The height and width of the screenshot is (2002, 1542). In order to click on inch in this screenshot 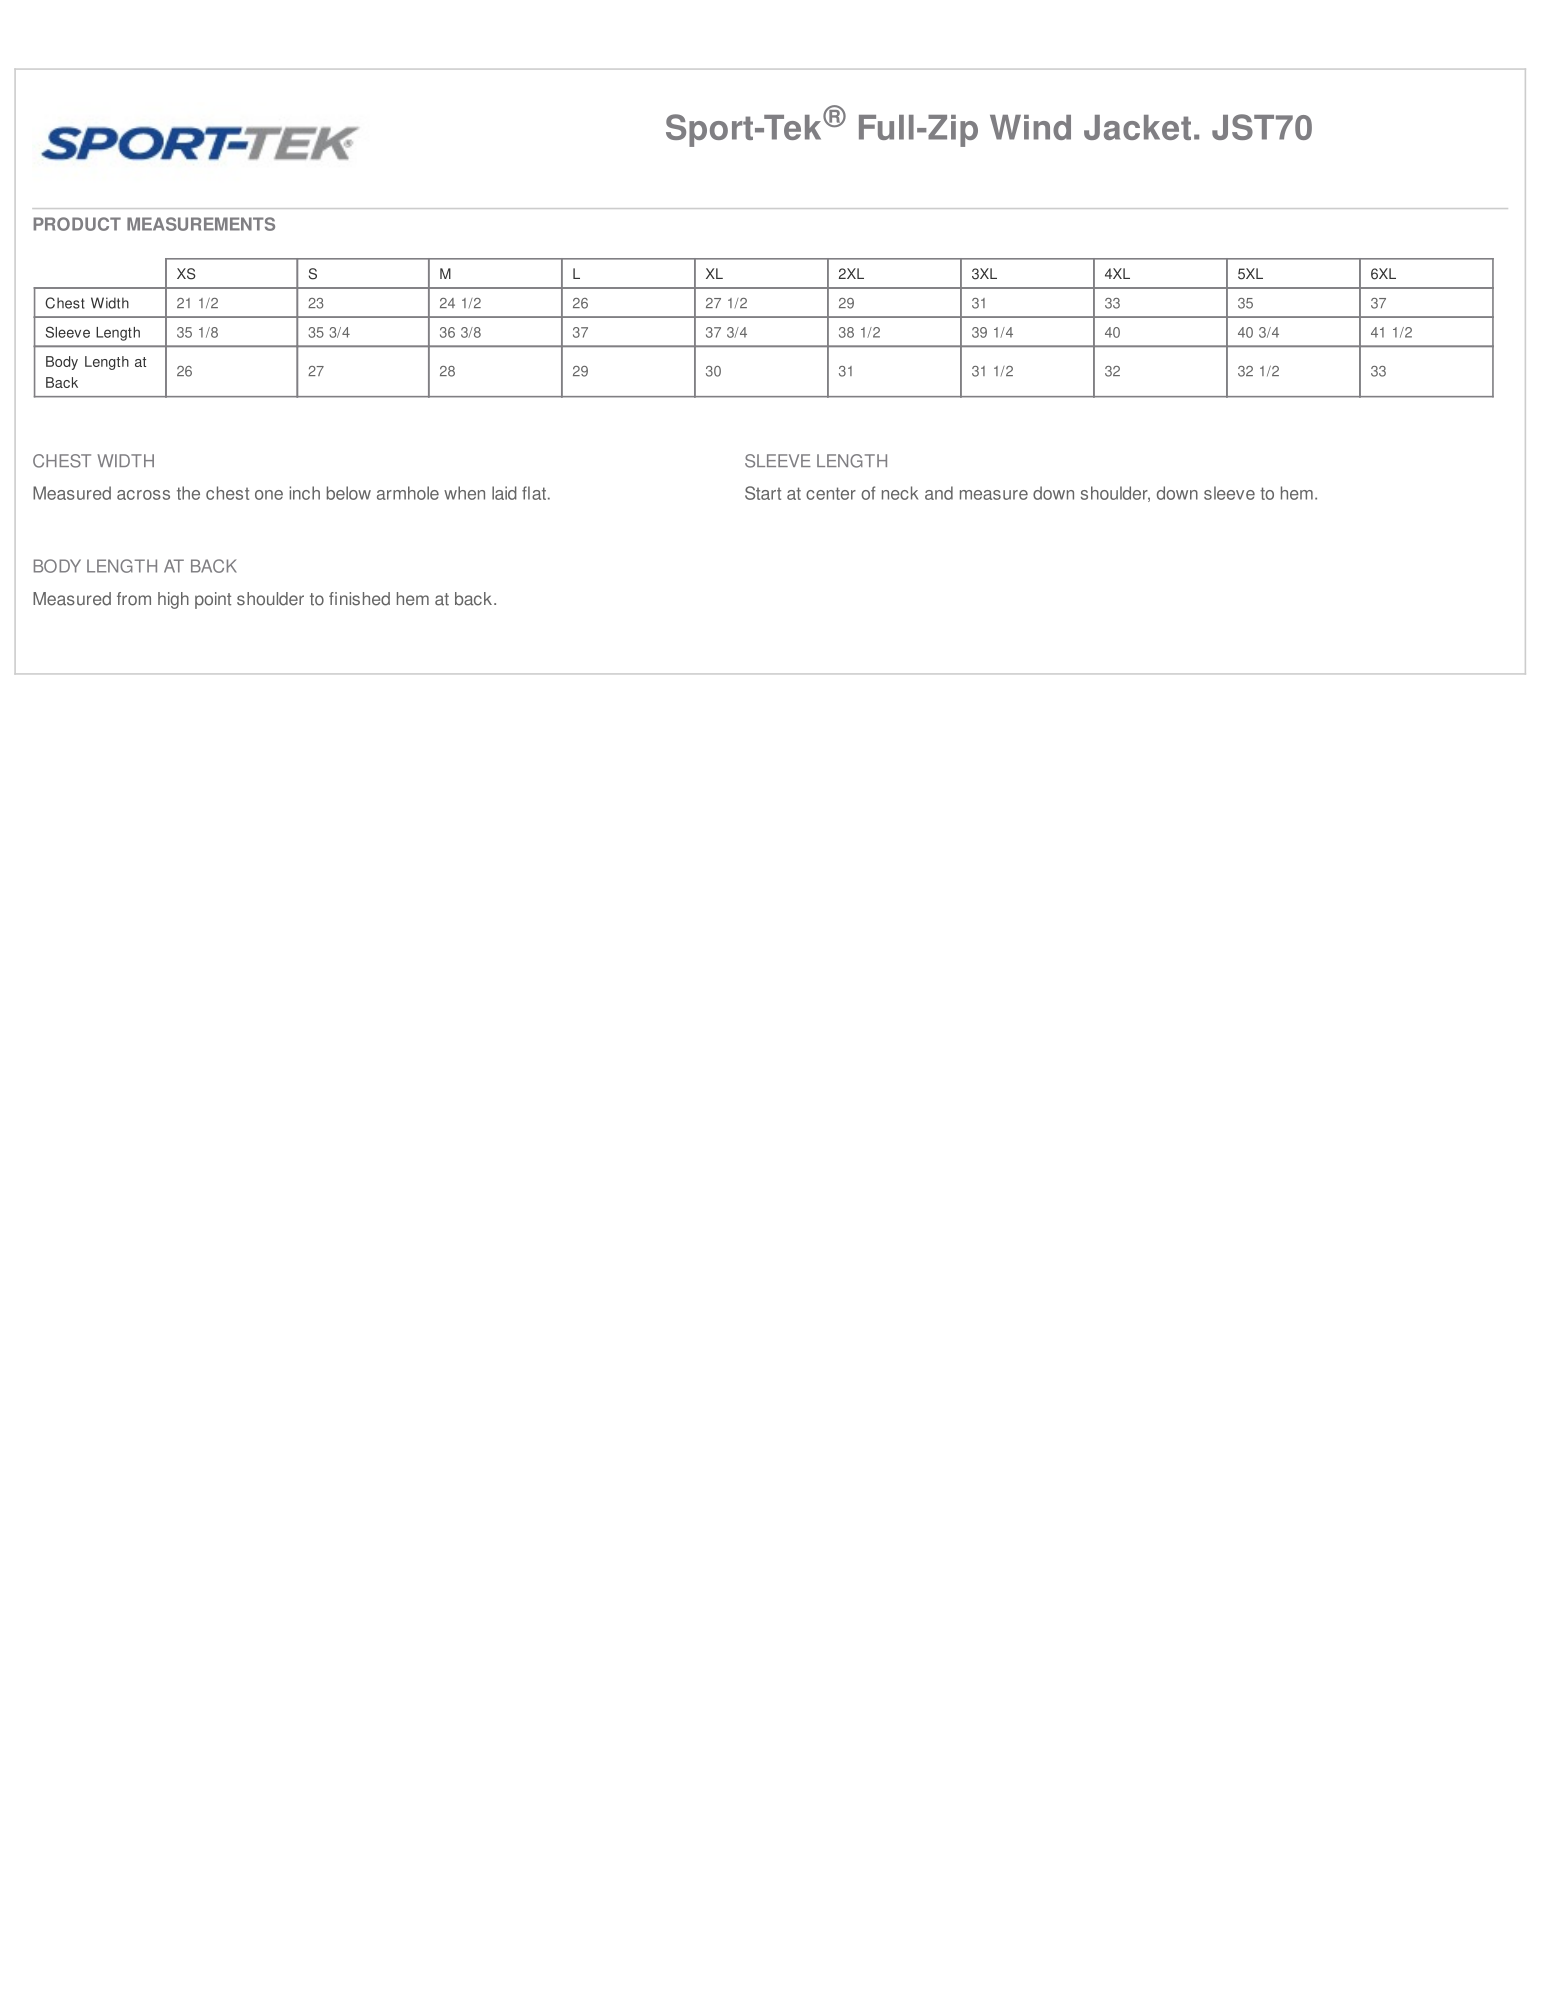, I will do `click(304, 493)`.
